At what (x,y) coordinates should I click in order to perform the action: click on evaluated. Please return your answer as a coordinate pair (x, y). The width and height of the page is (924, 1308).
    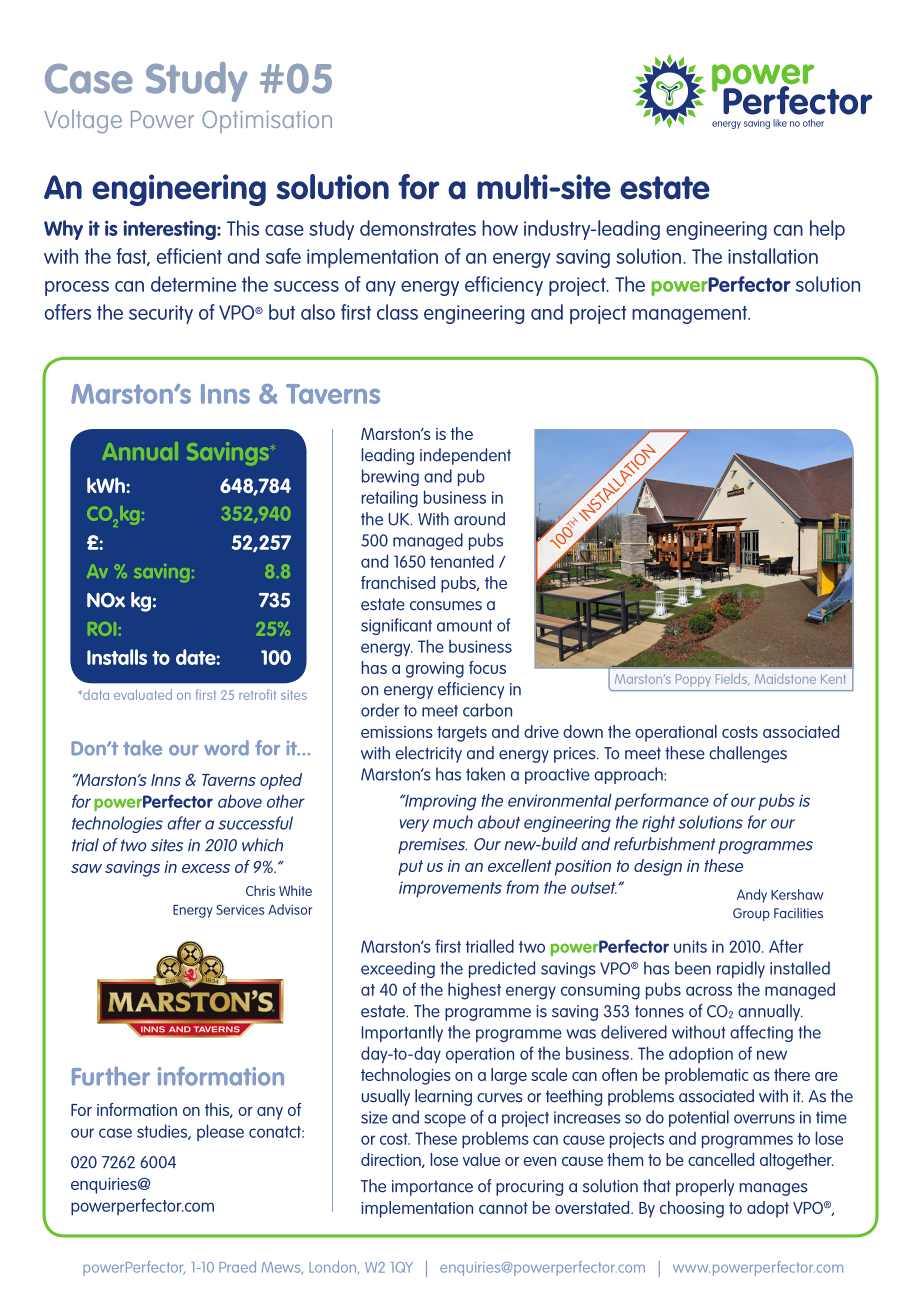
    Looking at the image, I should click on (143, 694).
